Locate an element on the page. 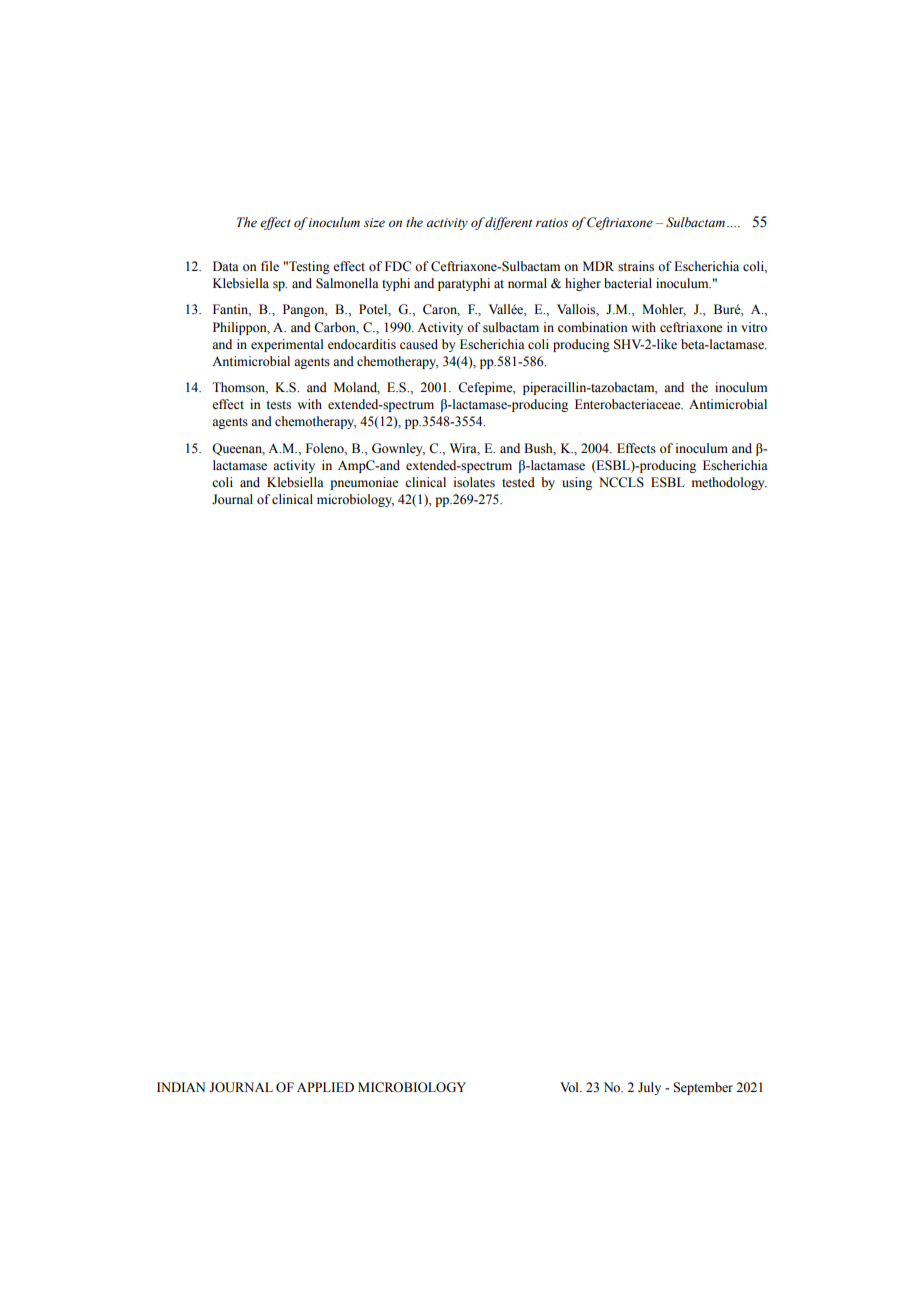 The image size is (924, 1308). methodology is located at coordinates (729, 483).
